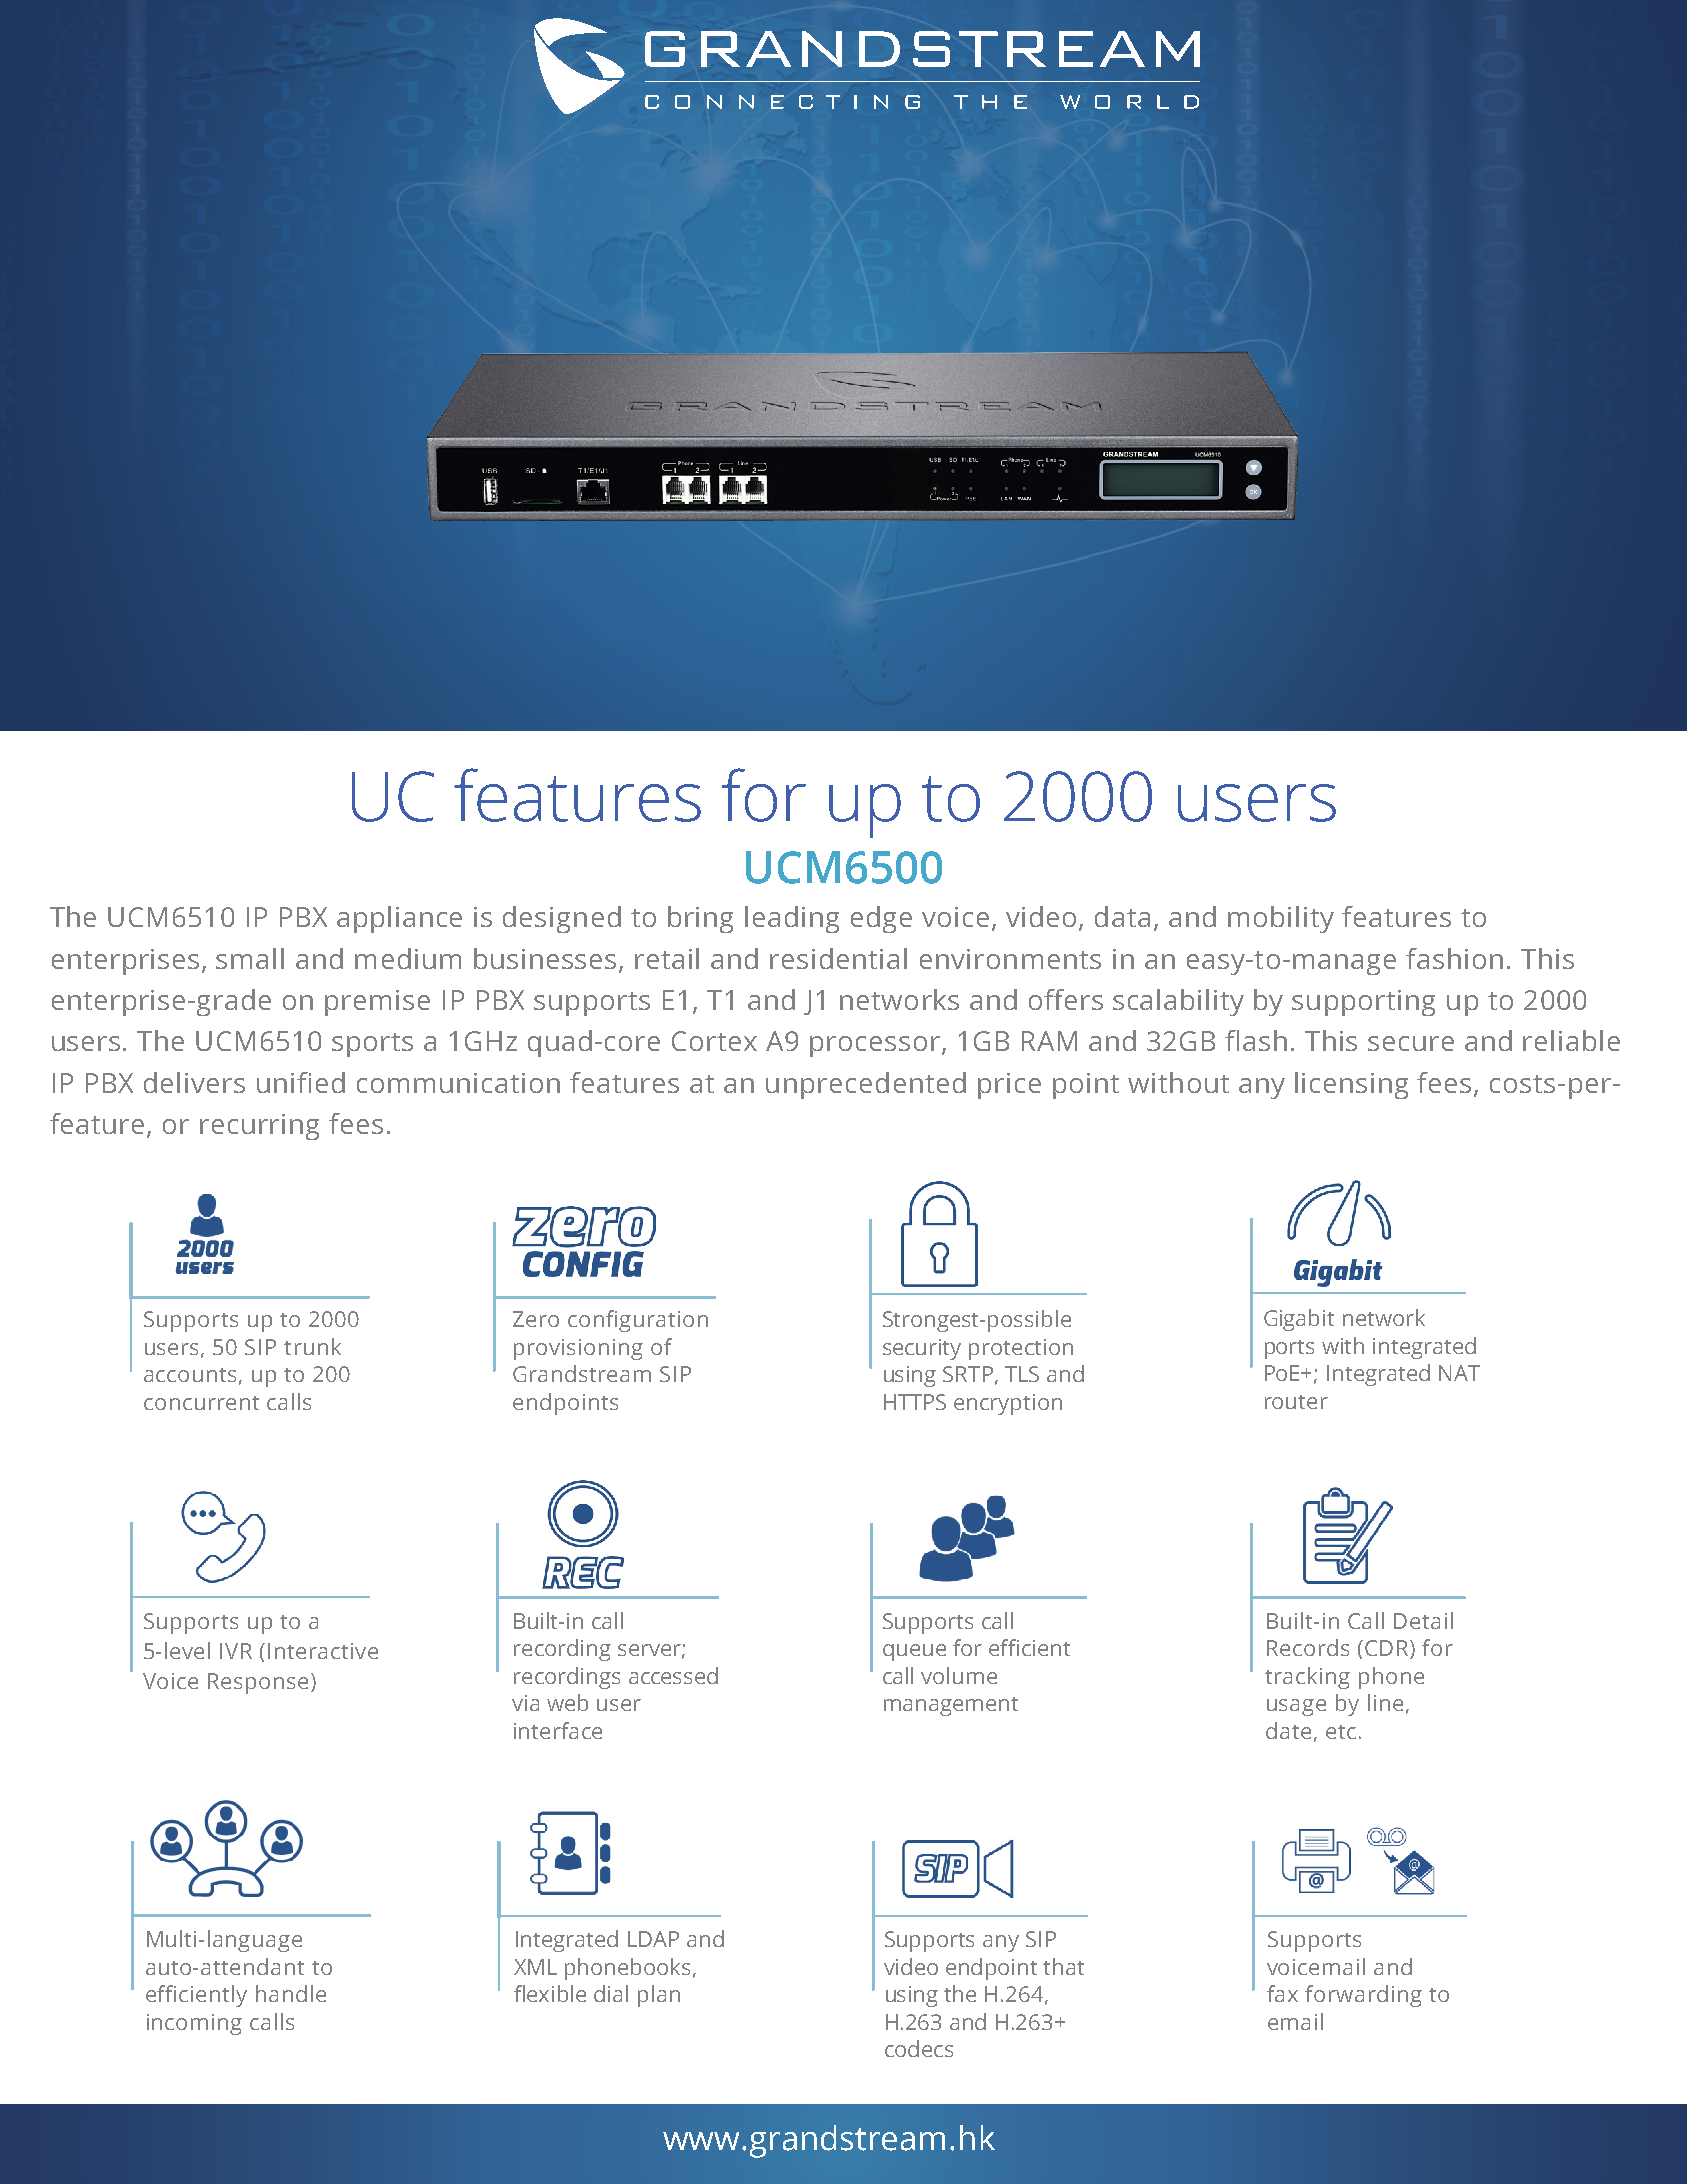 Image resolution: width=1687 pixels, height=2184 pixels. I want to click on trunk, so click(312, 1346).
